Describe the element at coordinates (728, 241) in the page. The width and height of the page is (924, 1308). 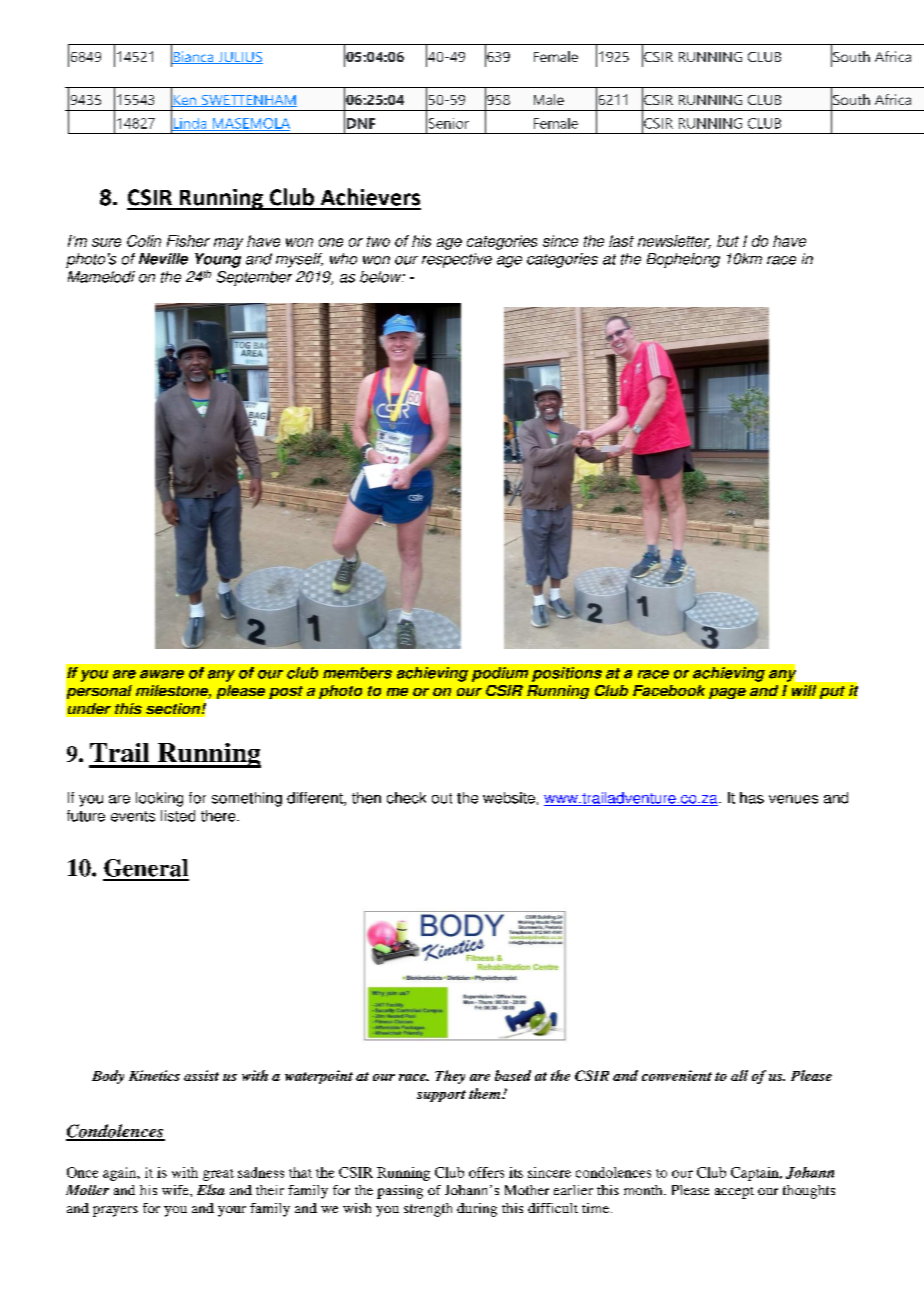
I see `but` at that location.
